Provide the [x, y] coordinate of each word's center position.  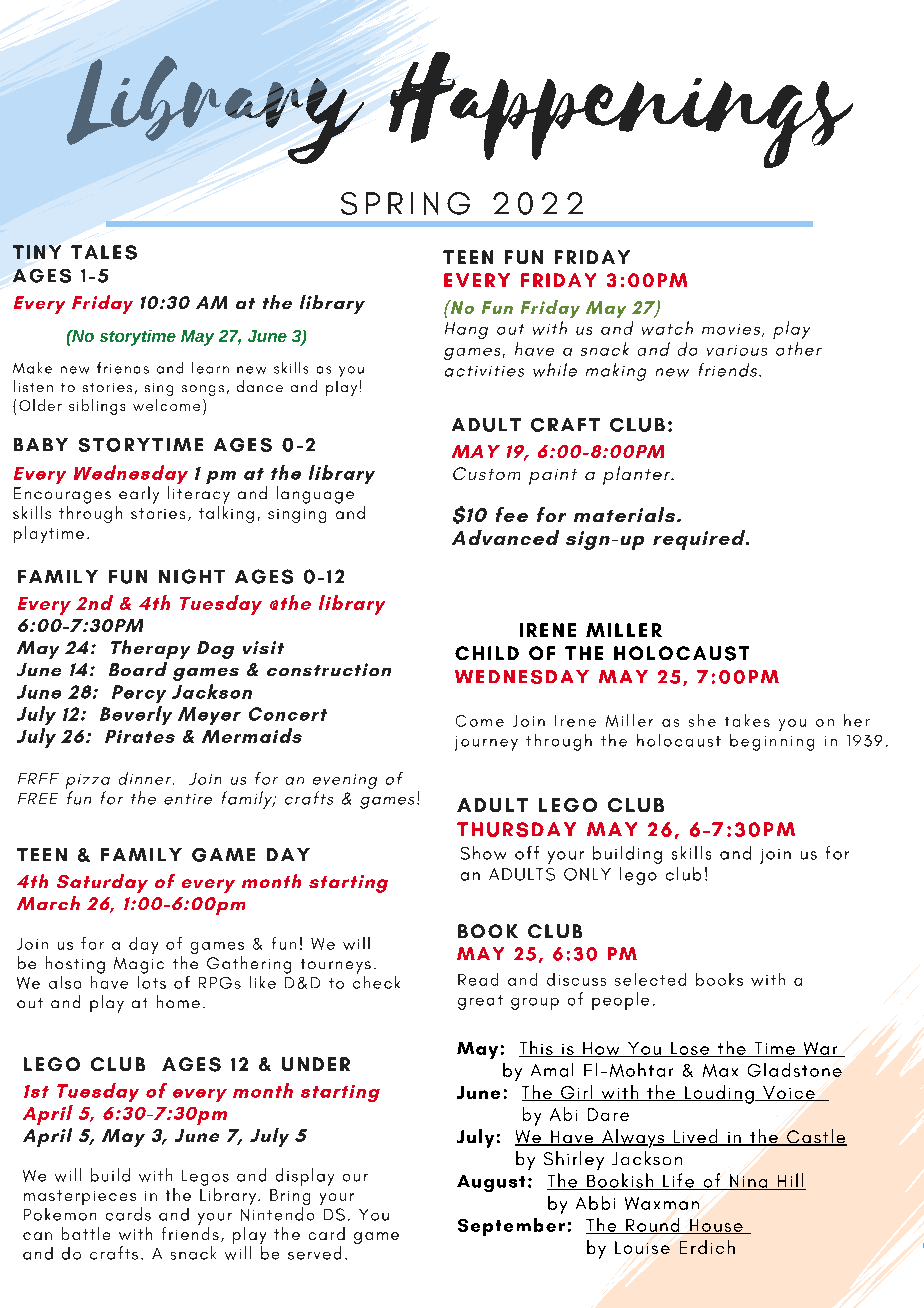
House [716, 1226]
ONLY [587, 874]
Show [483, 853]
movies [732, 330]
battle [86, 1233]
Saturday [102, 883]
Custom [486, 473]
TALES [104, 252]
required [700, 540]
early [139, 495]
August [491, 1183]
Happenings [621, 110]
